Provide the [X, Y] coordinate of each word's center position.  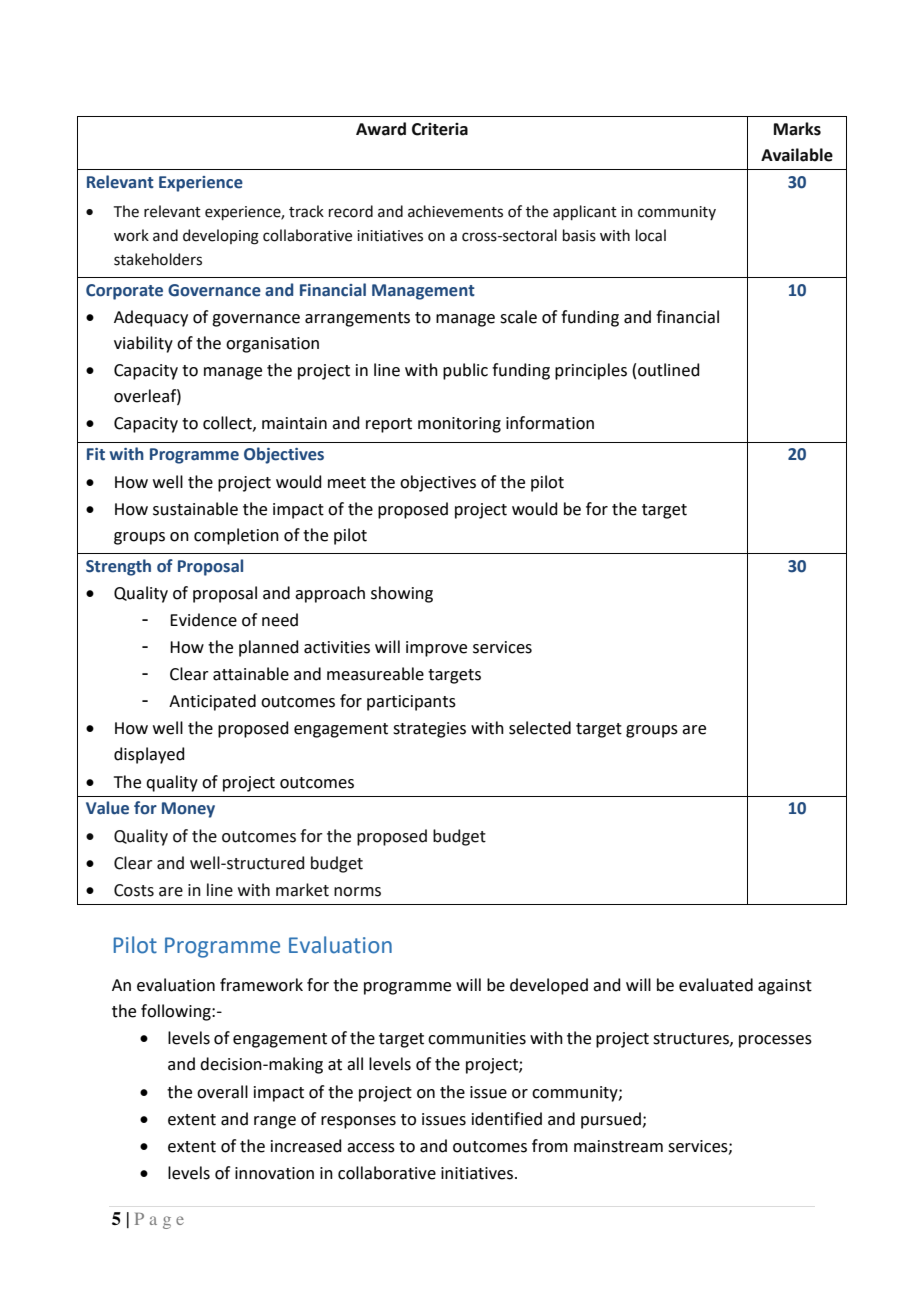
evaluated [716, 985]
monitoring [459, 425]
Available [797, 155]
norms [357, 892]
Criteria [440, 129]
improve [436, 649]
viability [143, 344]
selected [540, 728]
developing [221, 237]
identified [507, 1119]
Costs [134, 890]
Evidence [203, 620]
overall [222, 1092]
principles [591, 371]
